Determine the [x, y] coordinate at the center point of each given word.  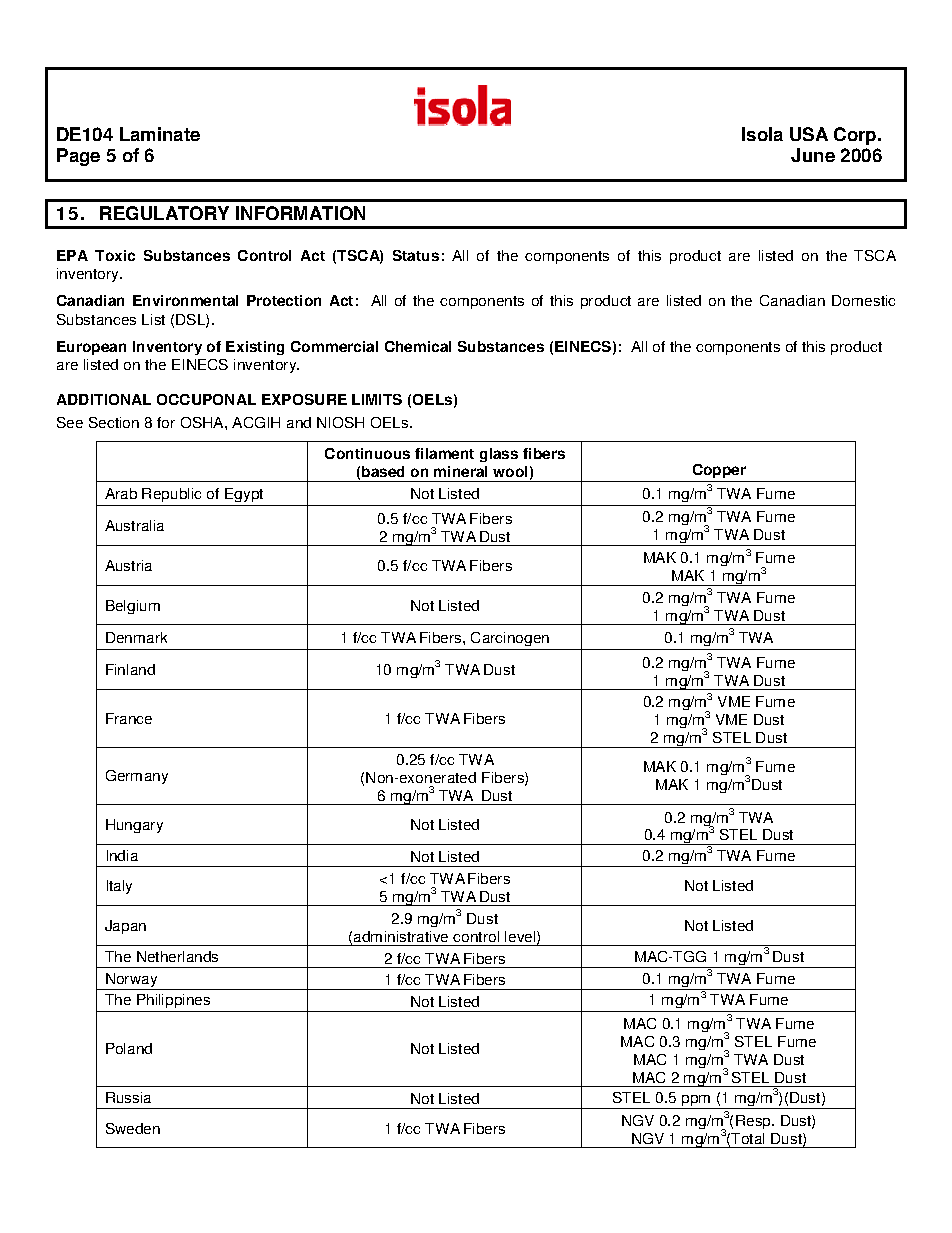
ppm [695, 1102]
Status [416, 255]
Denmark [136, 637]
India [122, 855]
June [813, 155]
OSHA [203, 422]
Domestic [863, 300]
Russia [128, 1097]
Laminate [160, 134]
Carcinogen [510, 639]
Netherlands [177, 956]
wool [510, 471]
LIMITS [377, 399]
